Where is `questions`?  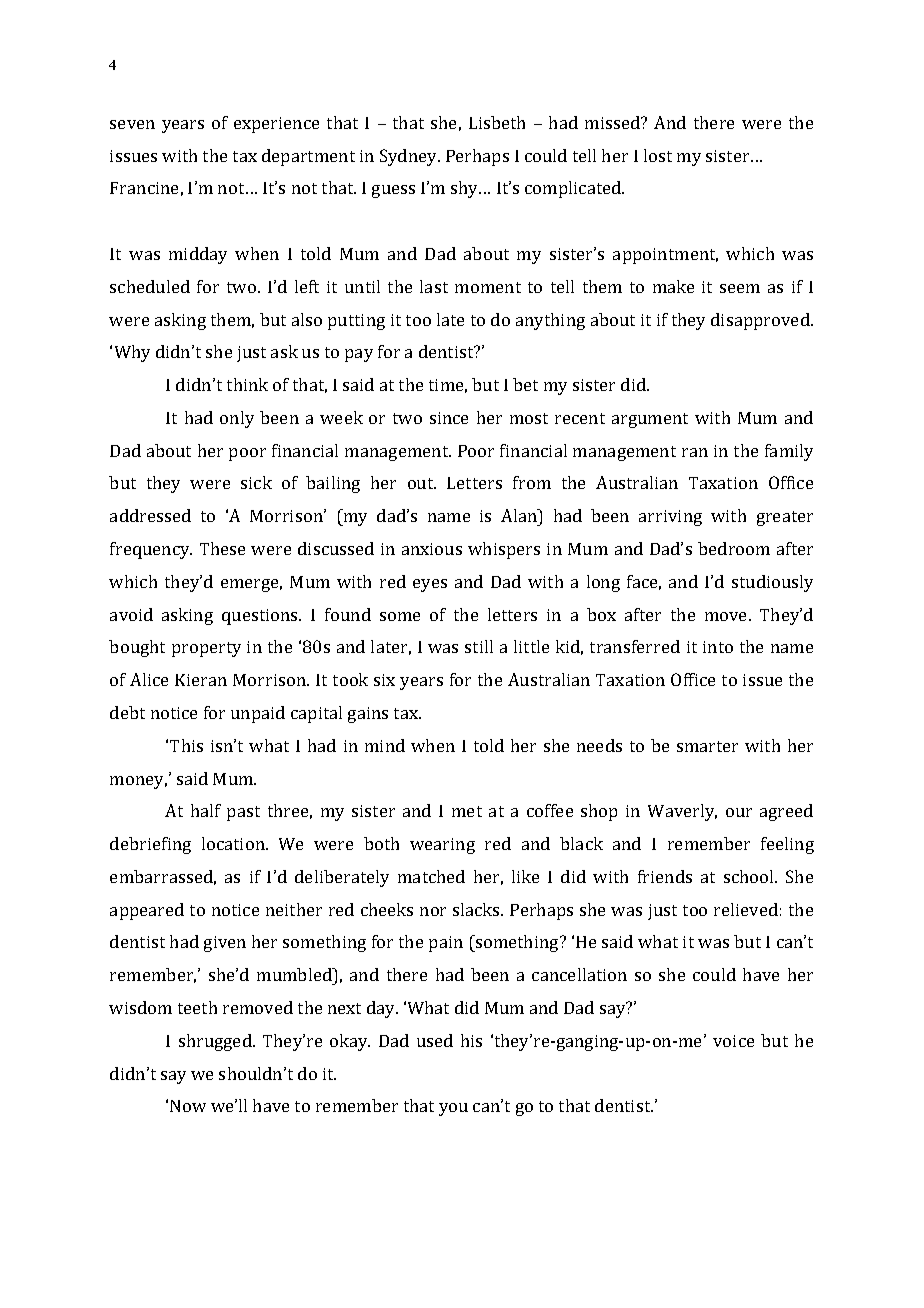 questions is located at coordinates (261, 617).
